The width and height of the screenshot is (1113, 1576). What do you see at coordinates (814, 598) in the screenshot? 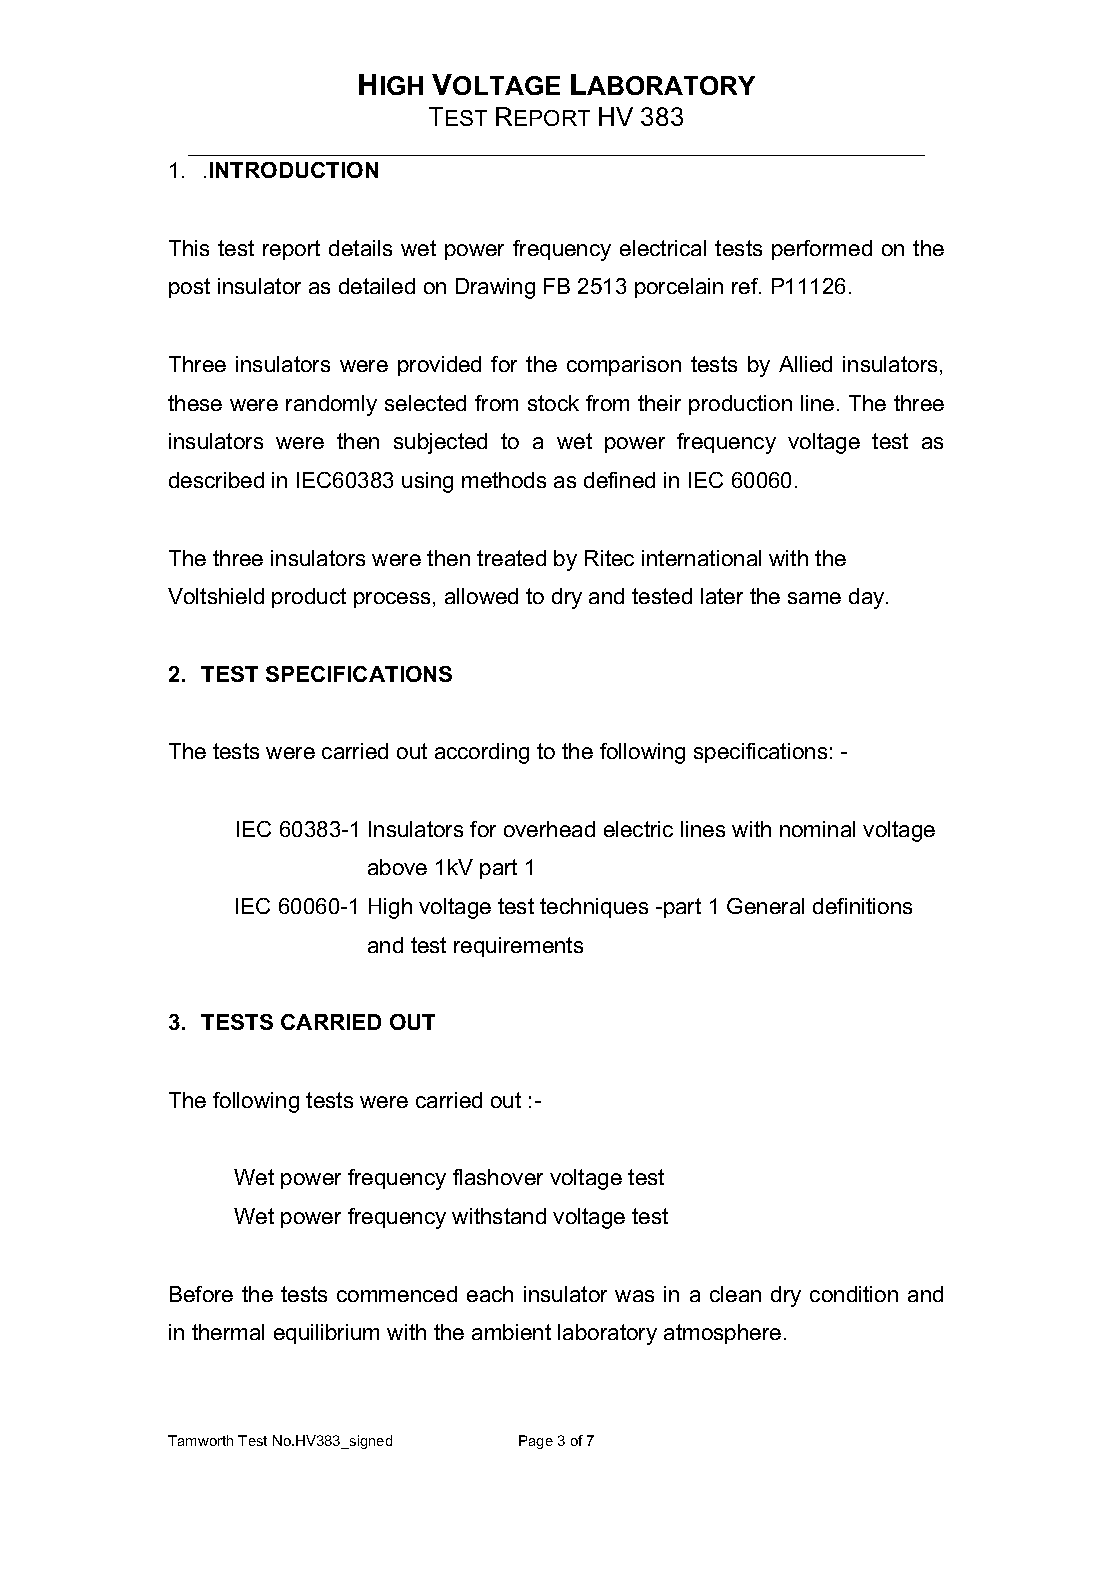
I see `same` at bounding box center [814, 598].
